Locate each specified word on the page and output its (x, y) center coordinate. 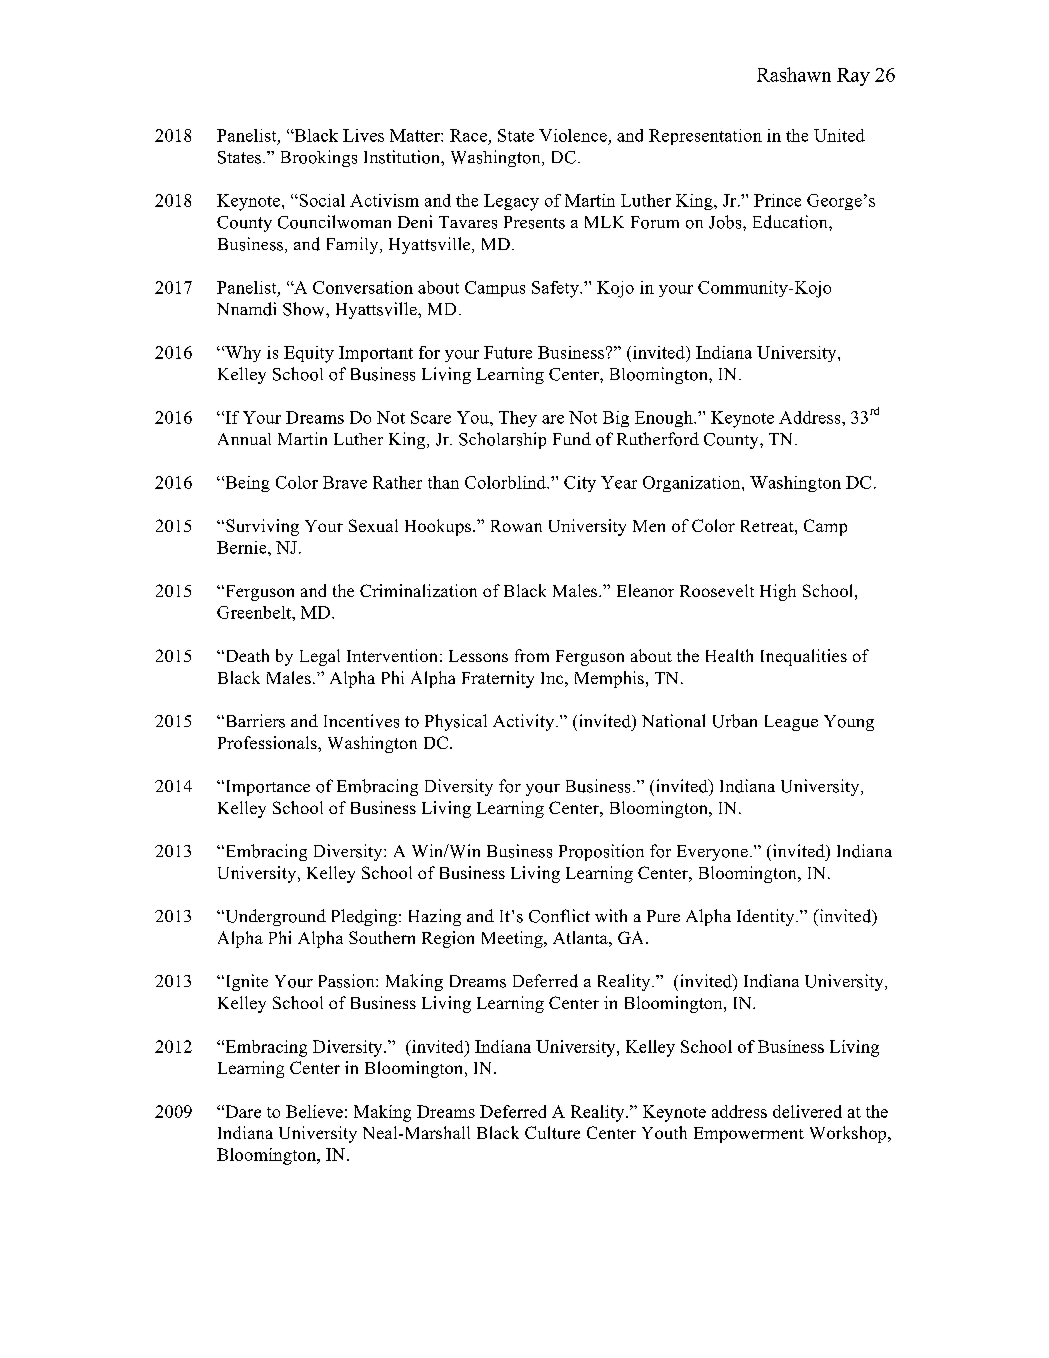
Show (305, 309)
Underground (274, 917)
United (839, 135)
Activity (525, 722)
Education (791, 222)
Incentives (361, 721)
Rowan (516, 526)
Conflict (559, 916)
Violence (573, 135)
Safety (556, 289)
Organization (693, 484)
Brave (345, 482)
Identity (767, 917)
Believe (314, 1111)
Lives (363, 135)
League (791, 723)
